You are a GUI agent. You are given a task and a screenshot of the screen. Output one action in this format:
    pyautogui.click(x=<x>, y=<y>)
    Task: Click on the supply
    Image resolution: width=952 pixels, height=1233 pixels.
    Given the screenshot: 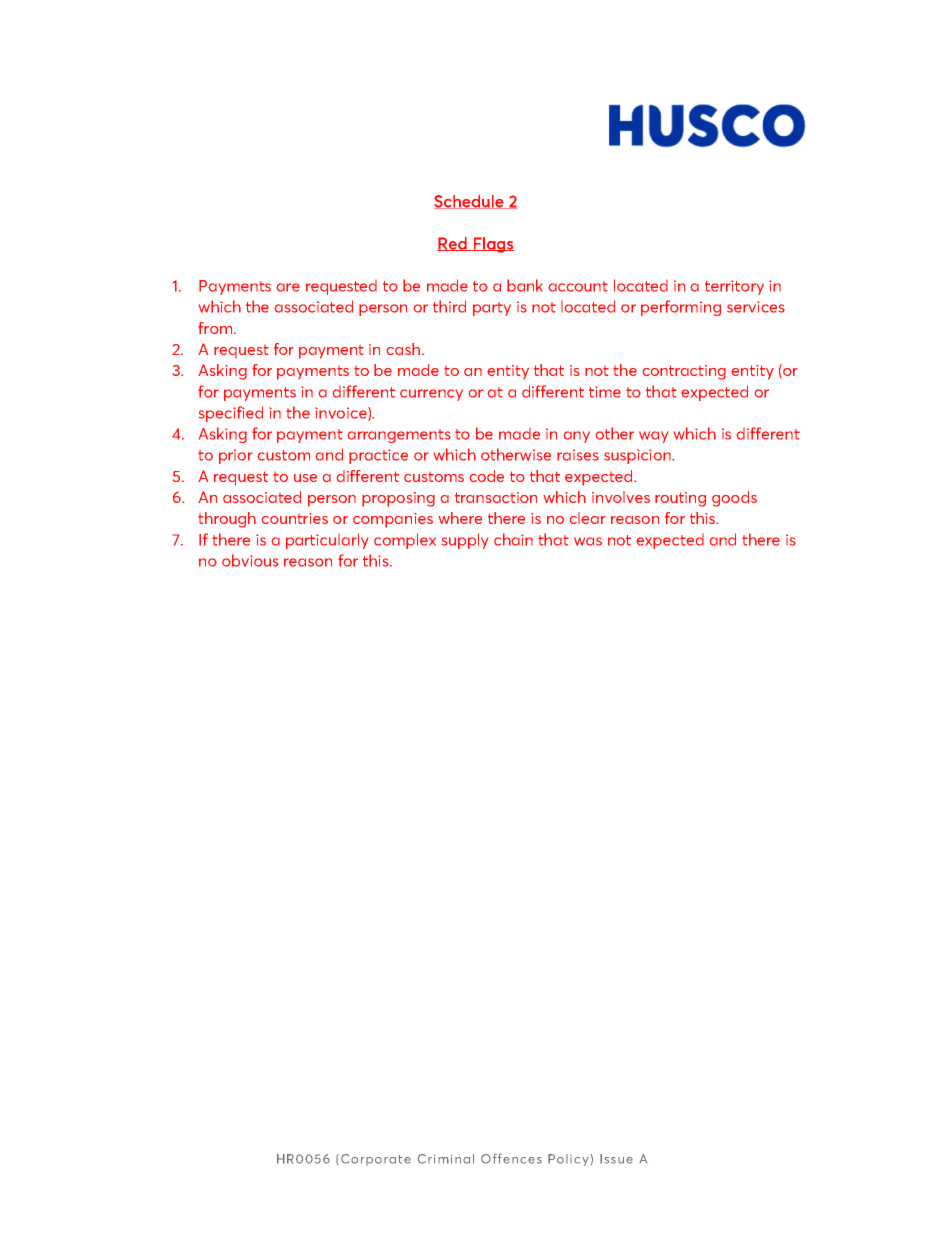 What is the action you would take?
    pyautogui.click(x=465, y=541)
